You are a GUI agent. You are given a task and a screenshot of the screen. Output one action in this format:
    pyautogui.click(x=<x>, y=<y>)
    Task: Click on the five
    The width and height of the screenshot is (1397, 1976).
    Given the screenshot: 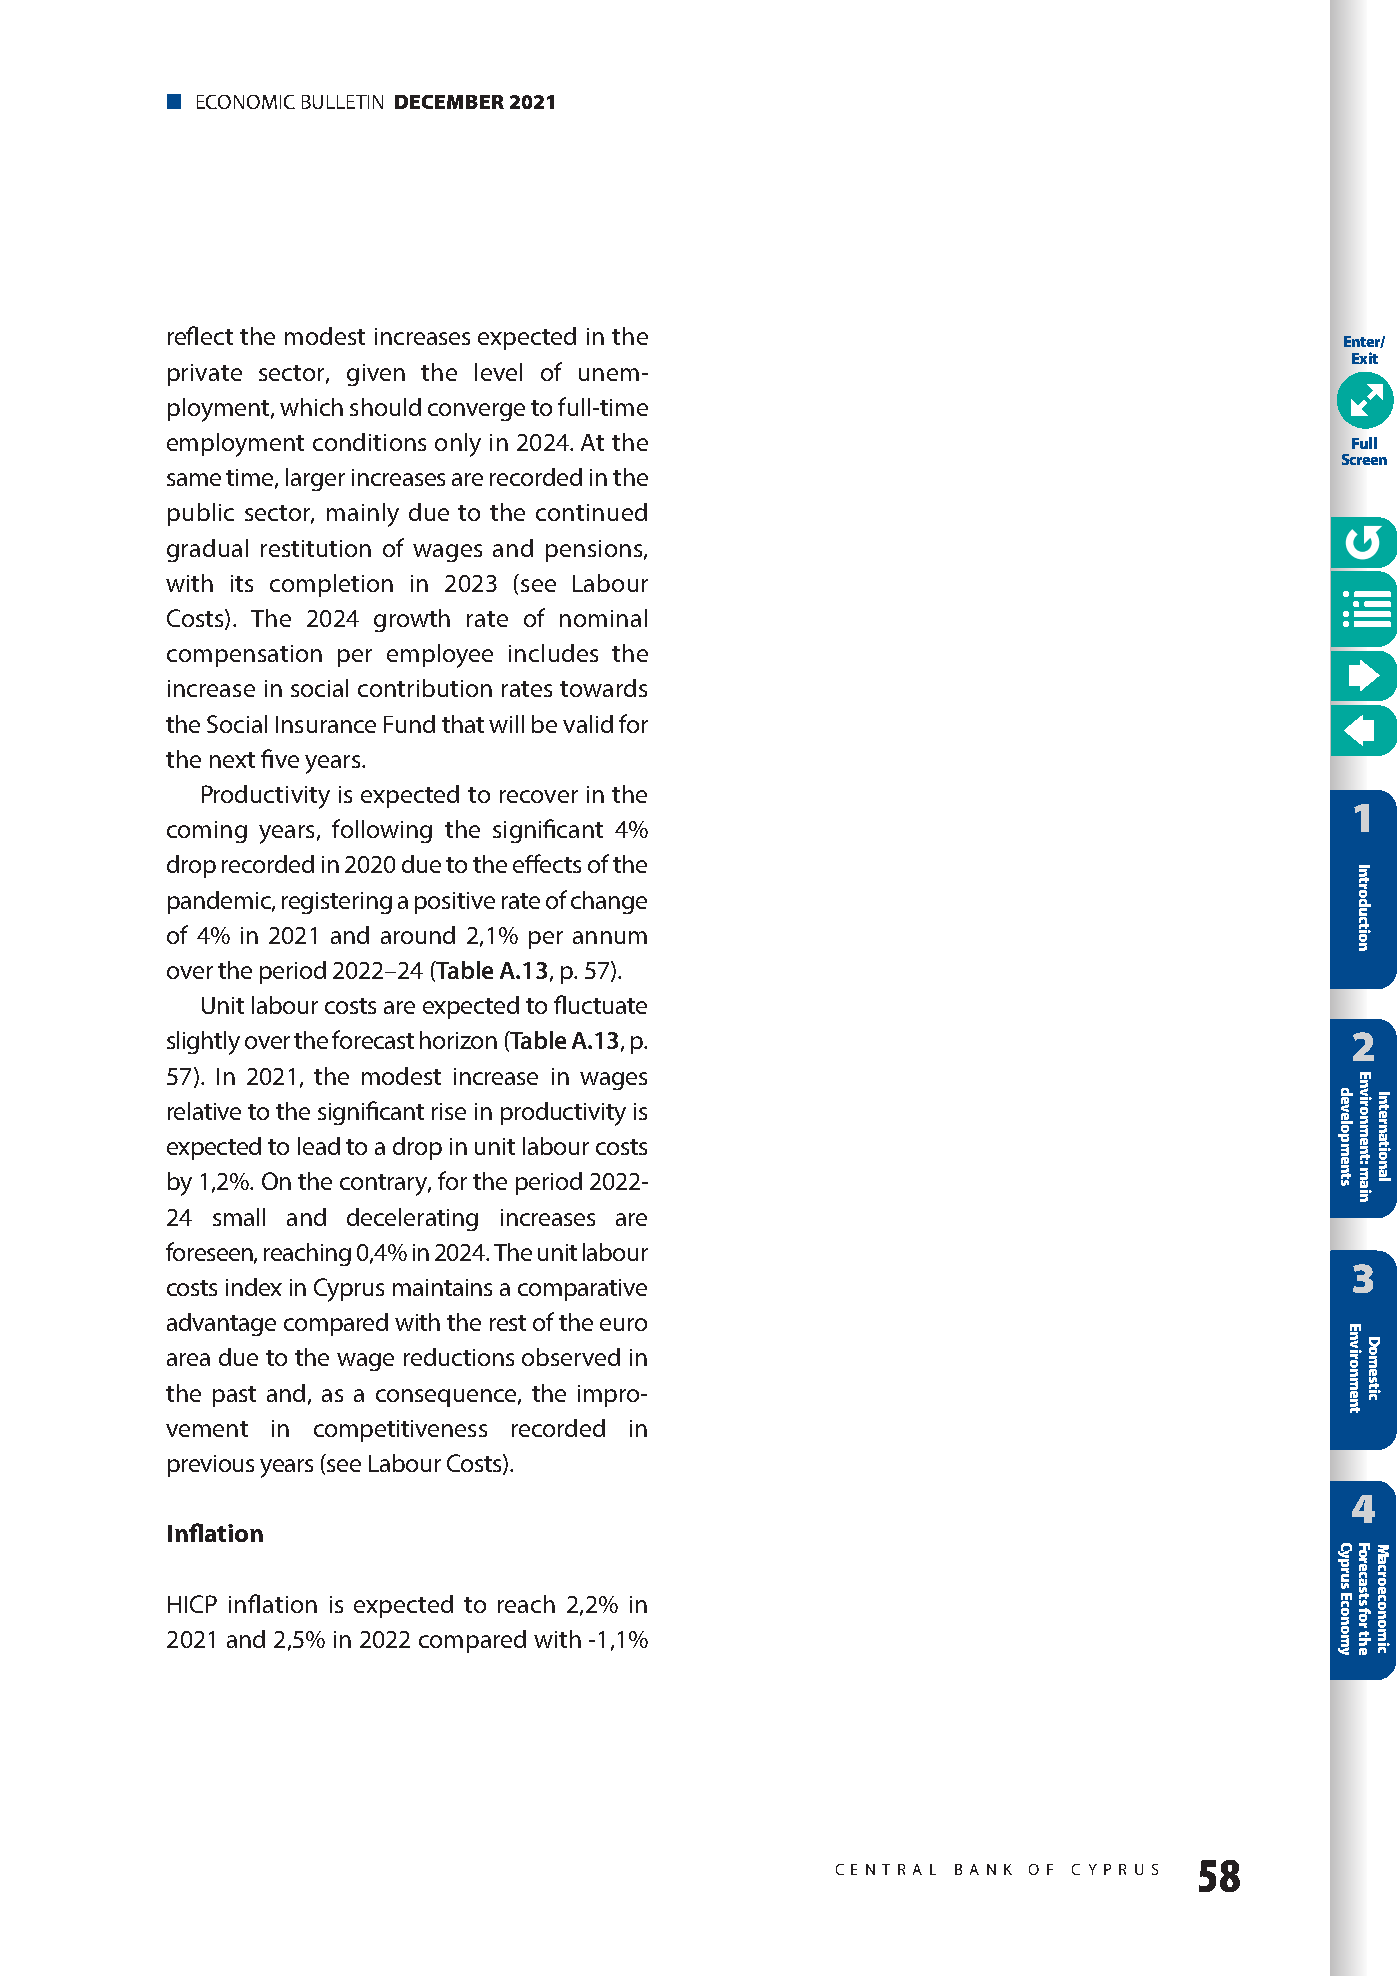 What is the action you would take?
    pyautogui.click(x=280, y=758)
